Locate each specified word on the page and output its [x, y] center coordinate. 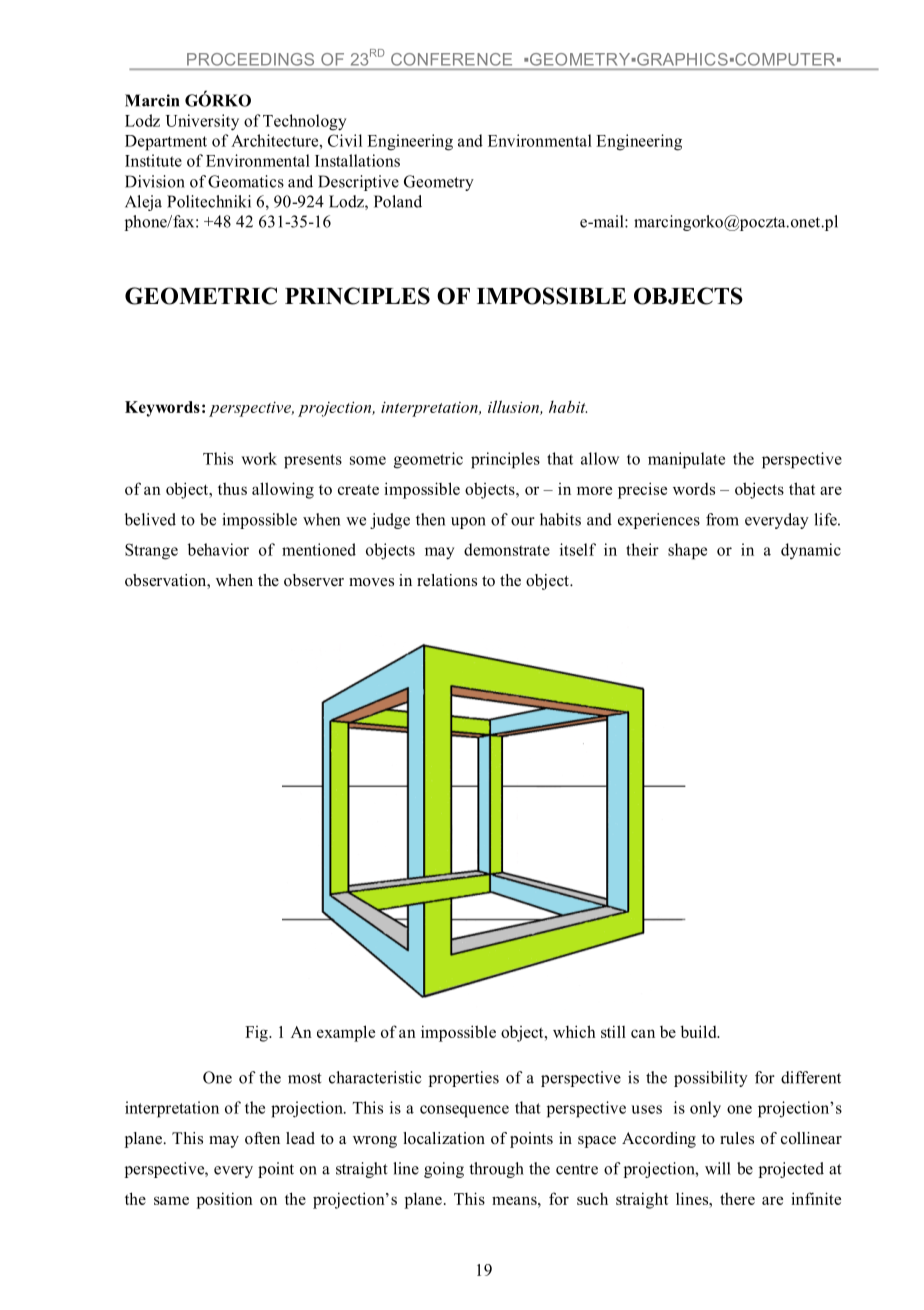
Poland [398, 201]
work [259, 458]
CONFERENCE [451, 59]
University [202, 122]
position [225, 1200]
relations [447, 580]
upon [468, 523]
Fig [257, 1034]
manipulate [686, 460]
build [700, 1031]
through [496, 1170]
